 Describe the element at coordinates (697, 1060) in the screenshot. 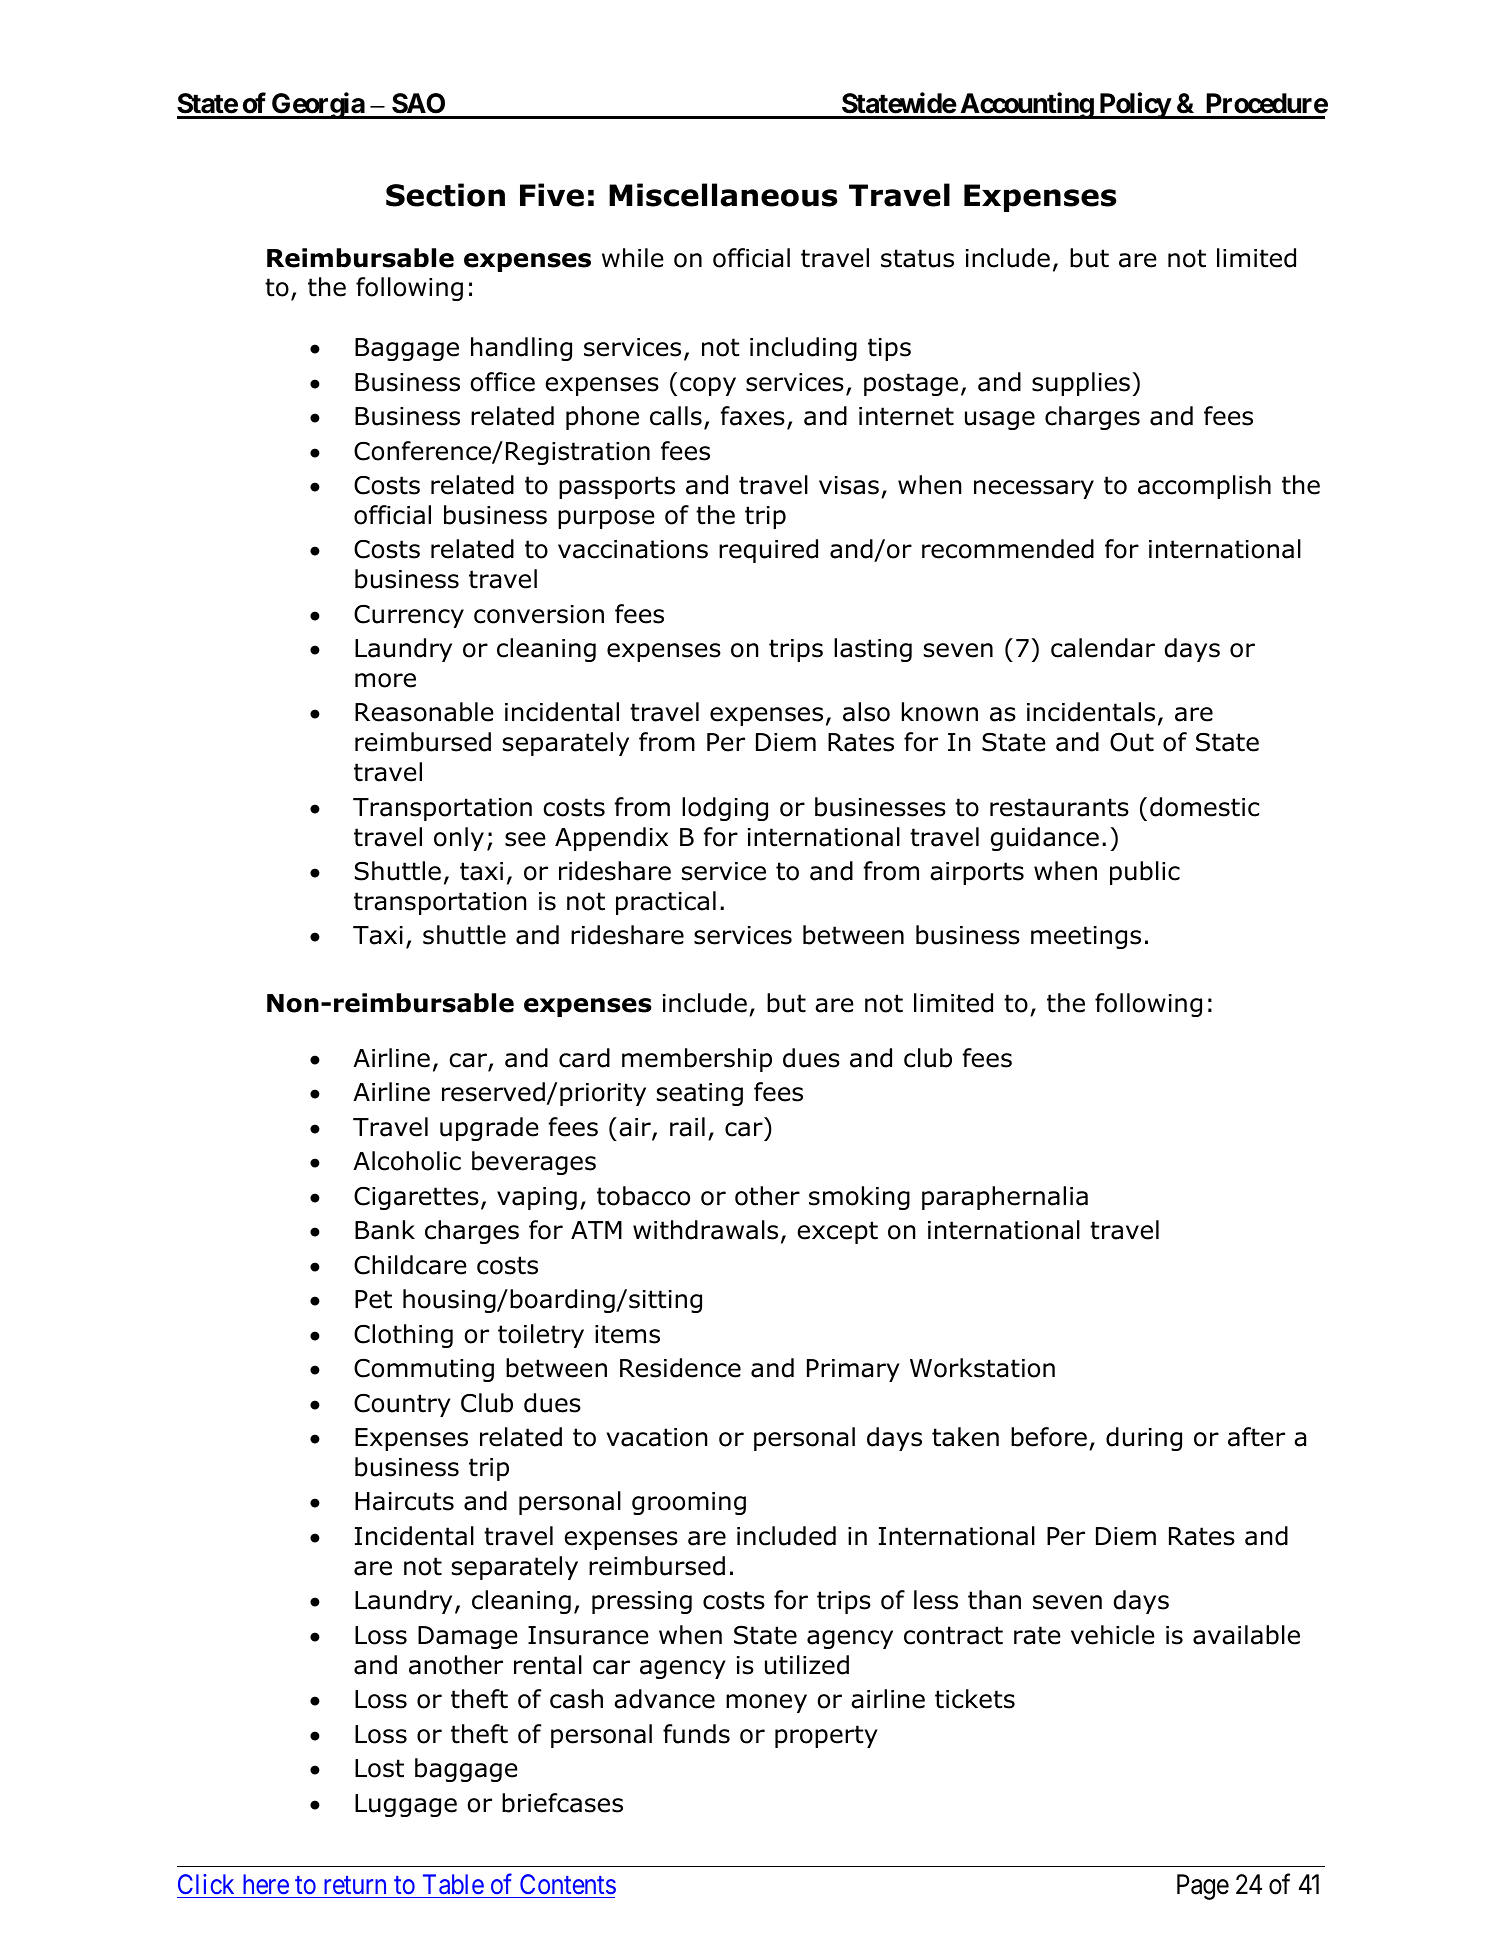

I see `membership` at that location.
